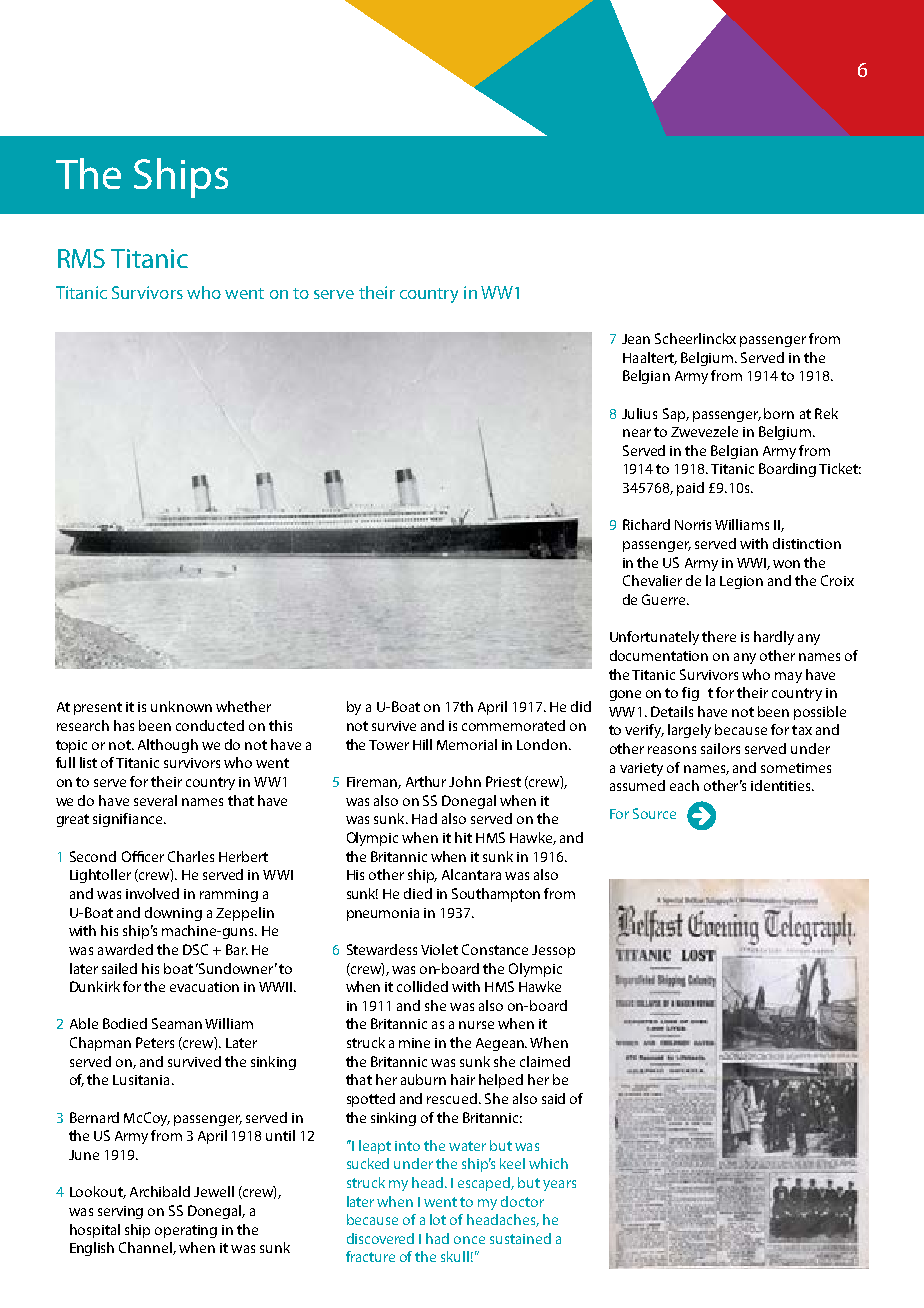 Image resolution: width=924 pixels, height=1308 pixels. I want to click on Southampton, so click(496, 895).
